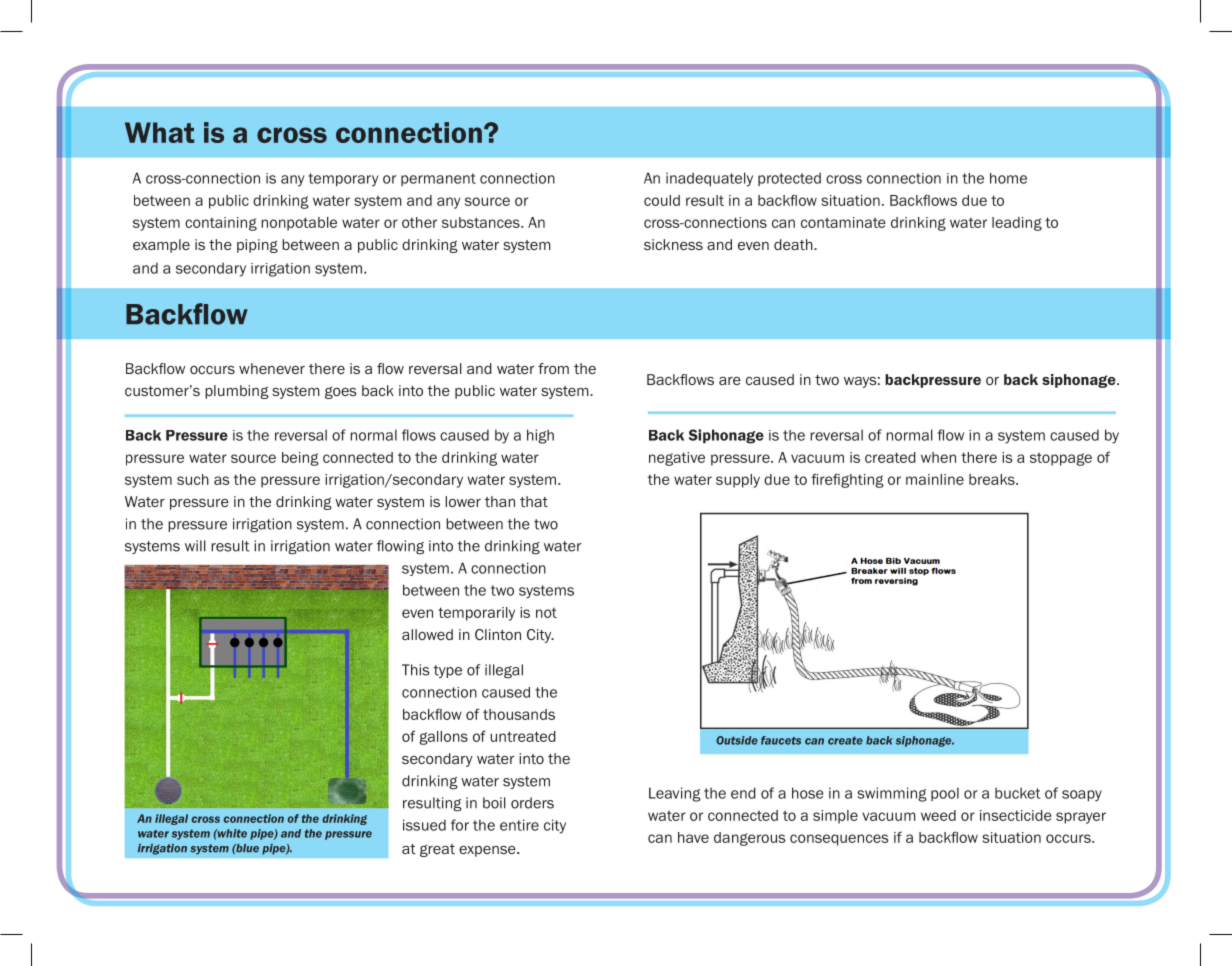  Describe the element at coordinates (993, 479) in the screenshot. I see `breaks` at that location.
